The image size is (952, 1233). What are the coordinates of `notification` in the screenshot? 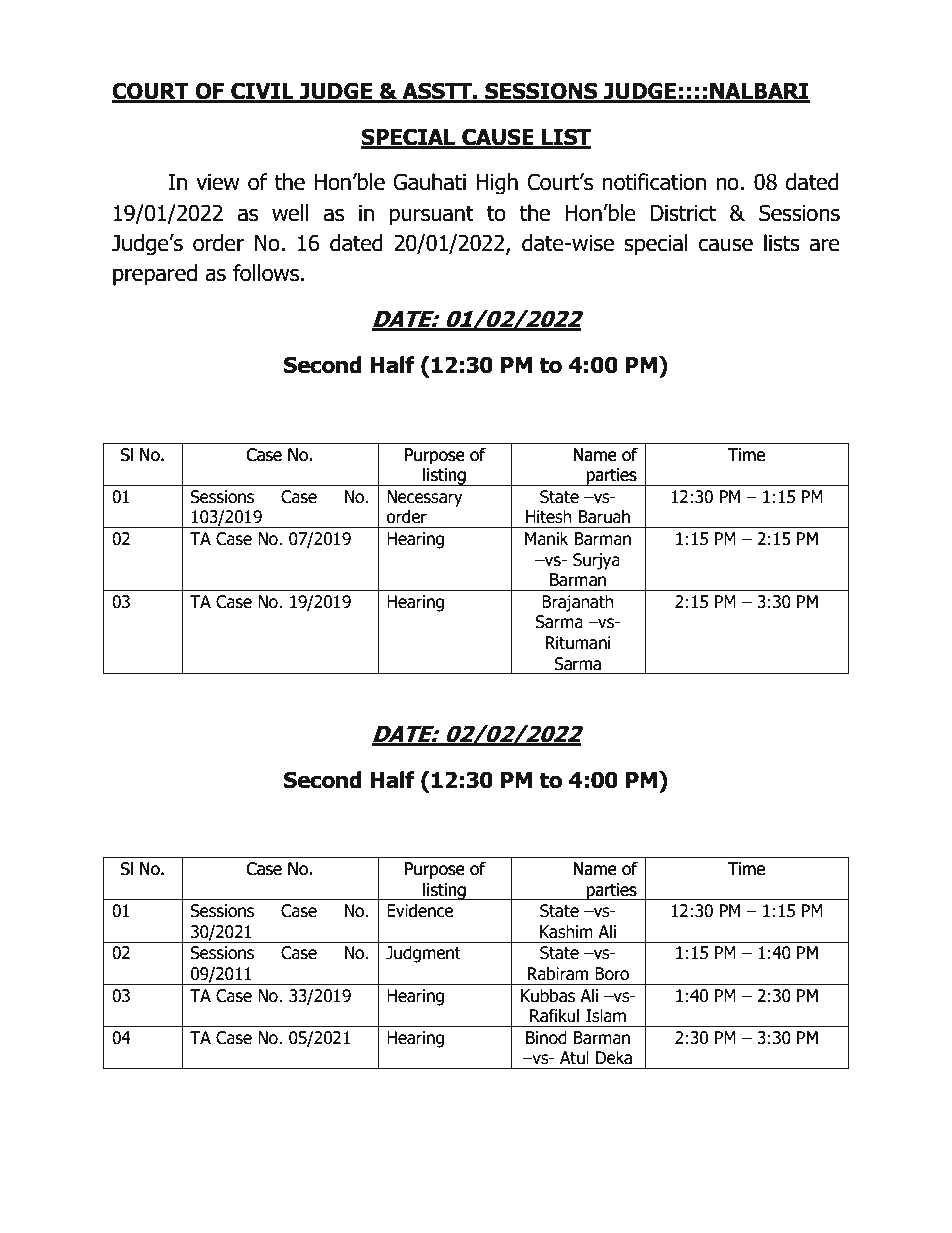 It's located at (654, 182).
